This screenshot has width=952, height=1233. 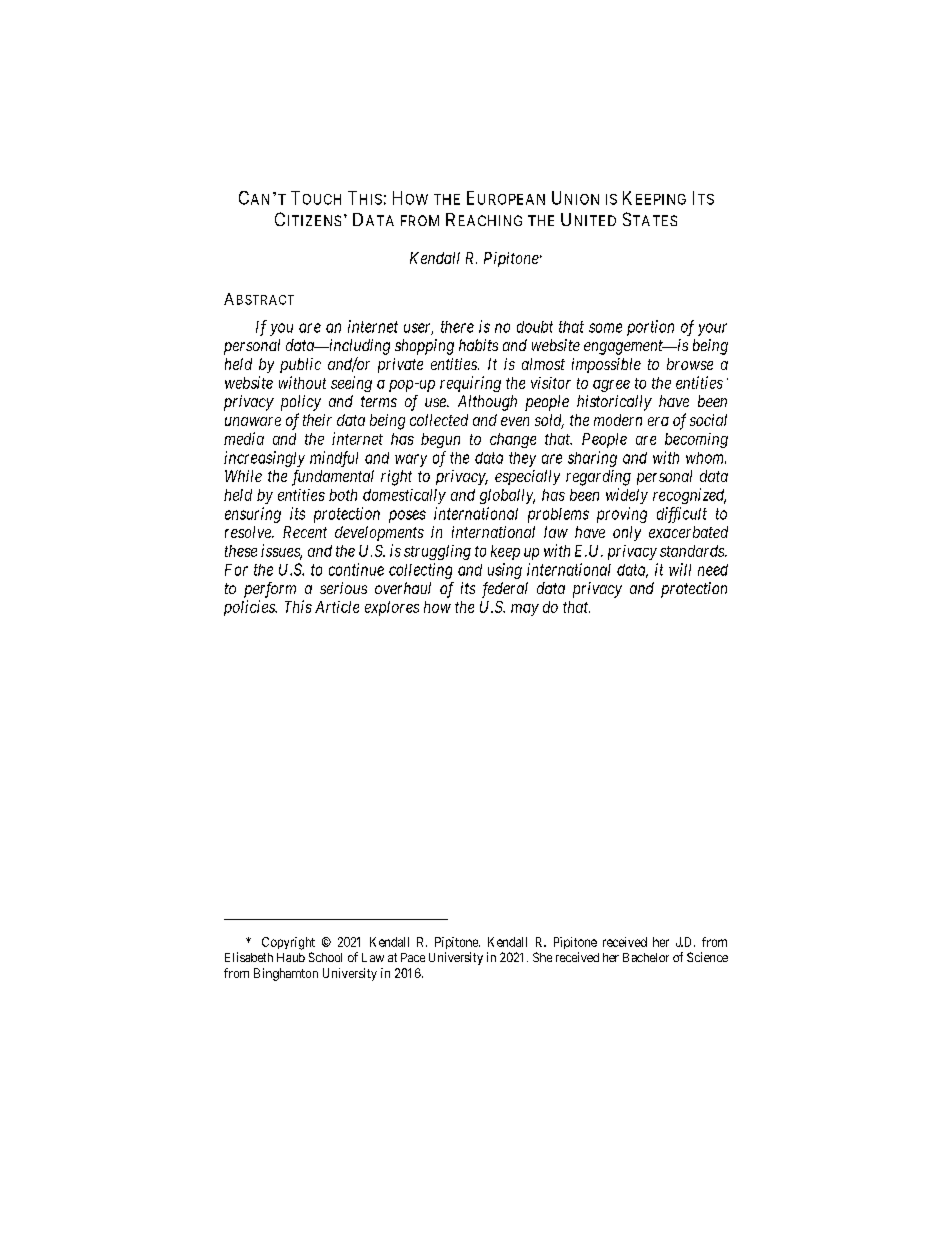 I want to click on Article, so click(x=337, y=607).
